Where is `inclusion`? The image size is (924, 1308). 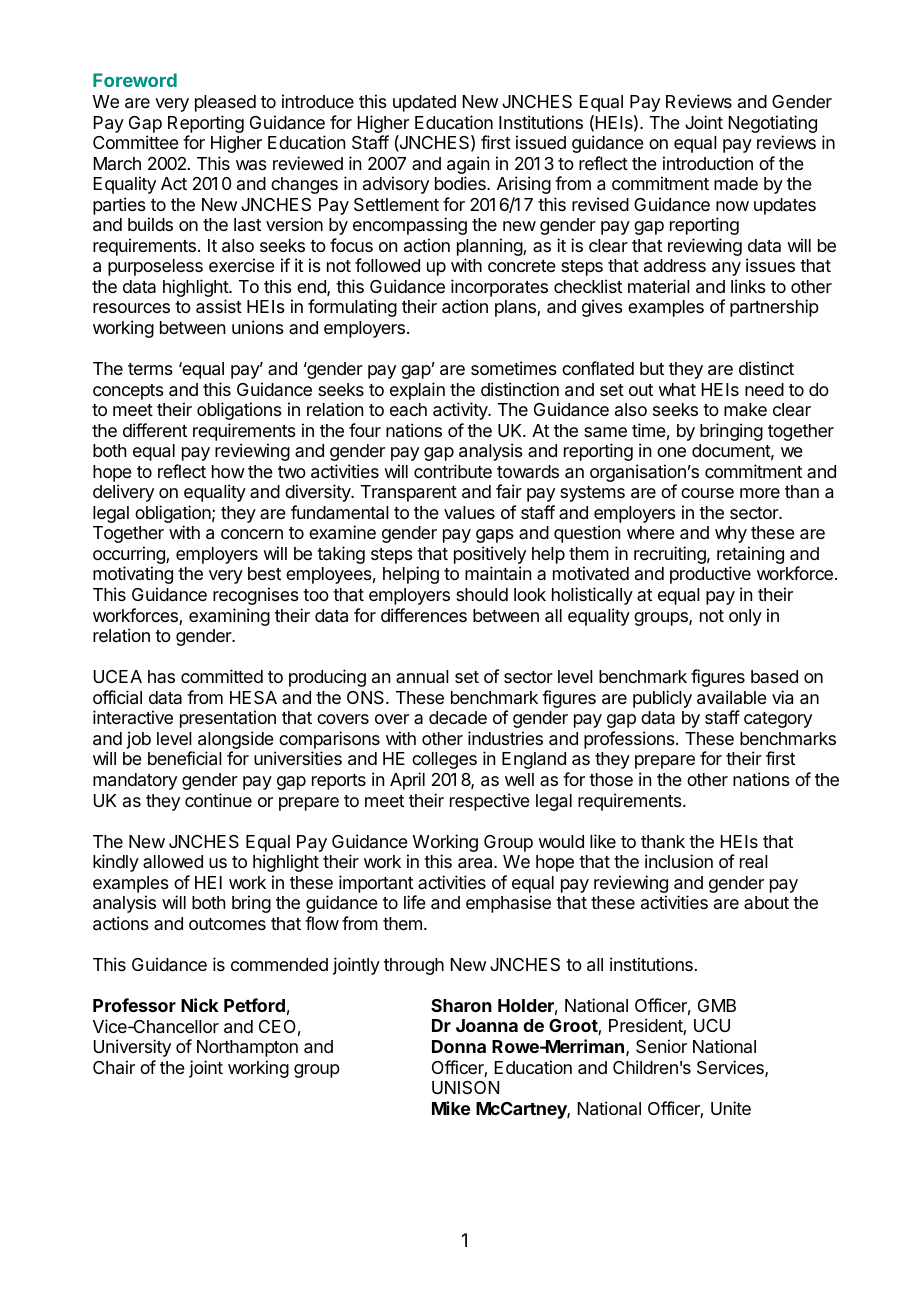 inclusion is located at coordinates (679, 861).
